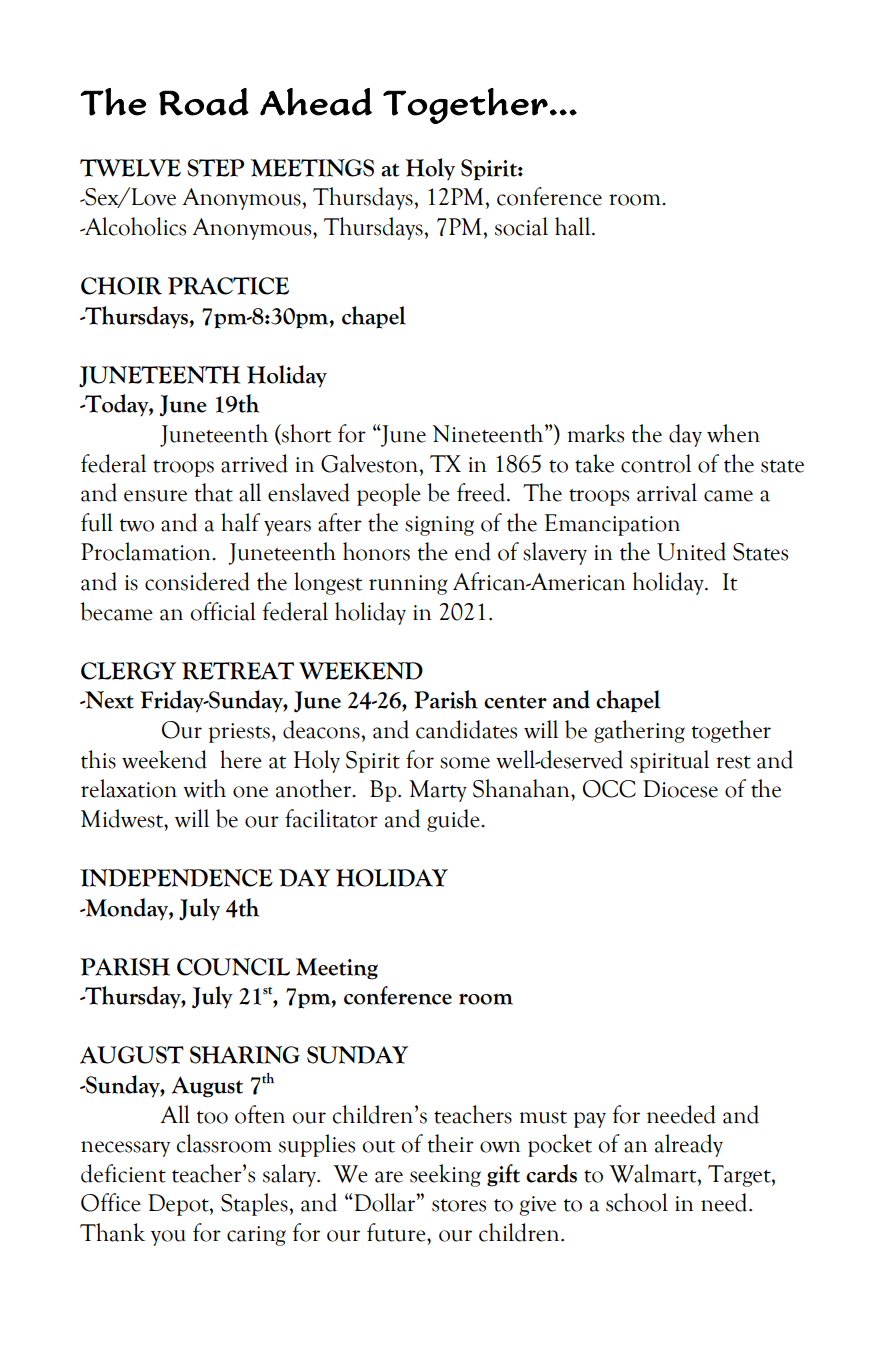 The width and height of the page is (887, 1372). Describe the element at coordinates (667, 492) in the page. I see `arrival` at that location.
